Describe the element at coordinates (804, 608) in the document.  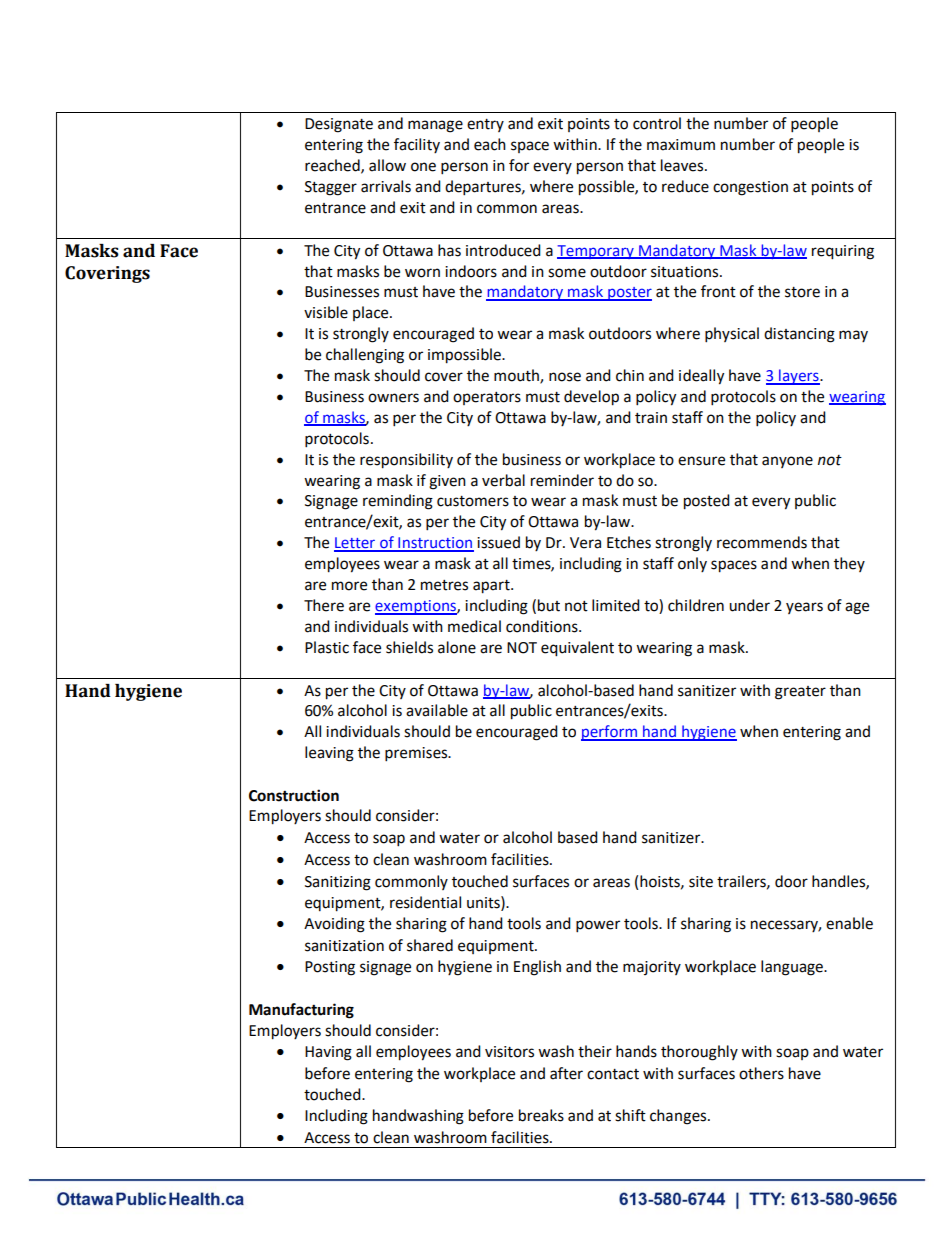
I see `years` at that location.
